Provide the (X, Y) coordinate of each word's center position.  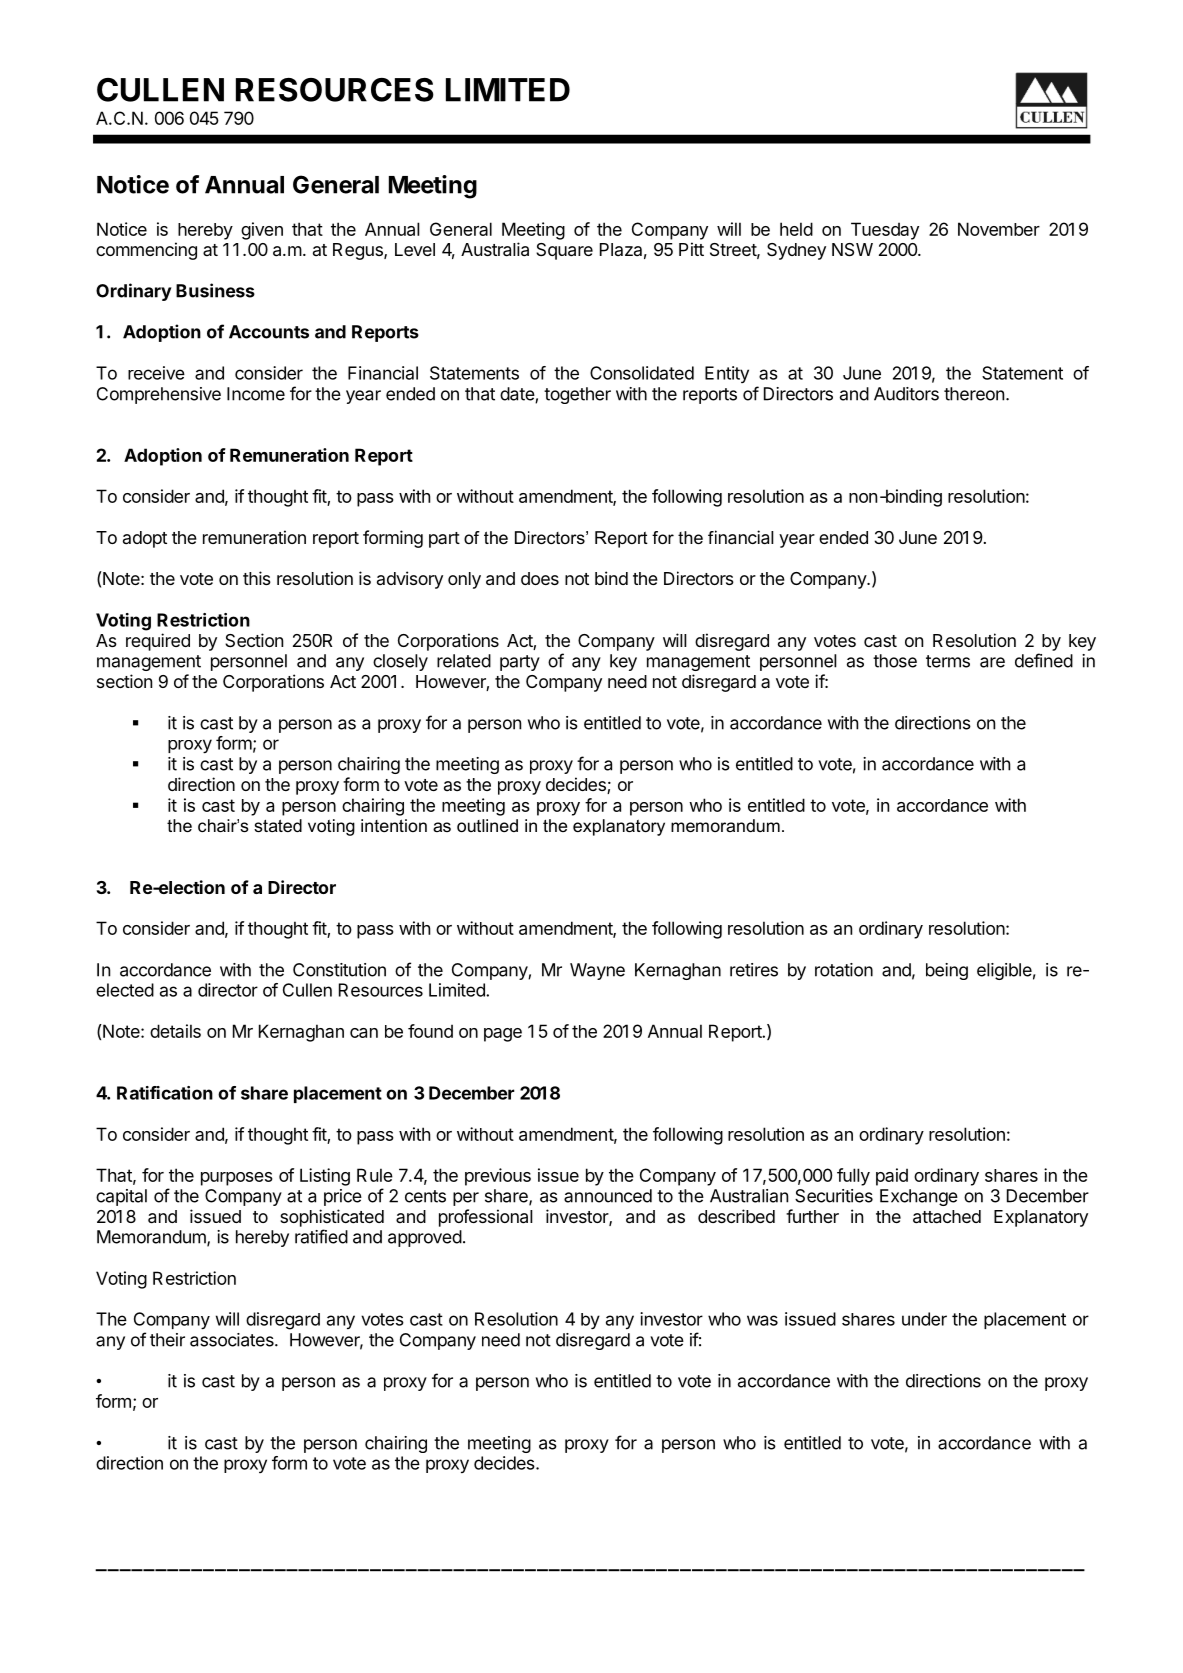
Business (215, 290)
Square (564, 251)
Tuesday (885, 231)
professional (486, 1218)
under (924, 1319)
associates (233, 1340)
